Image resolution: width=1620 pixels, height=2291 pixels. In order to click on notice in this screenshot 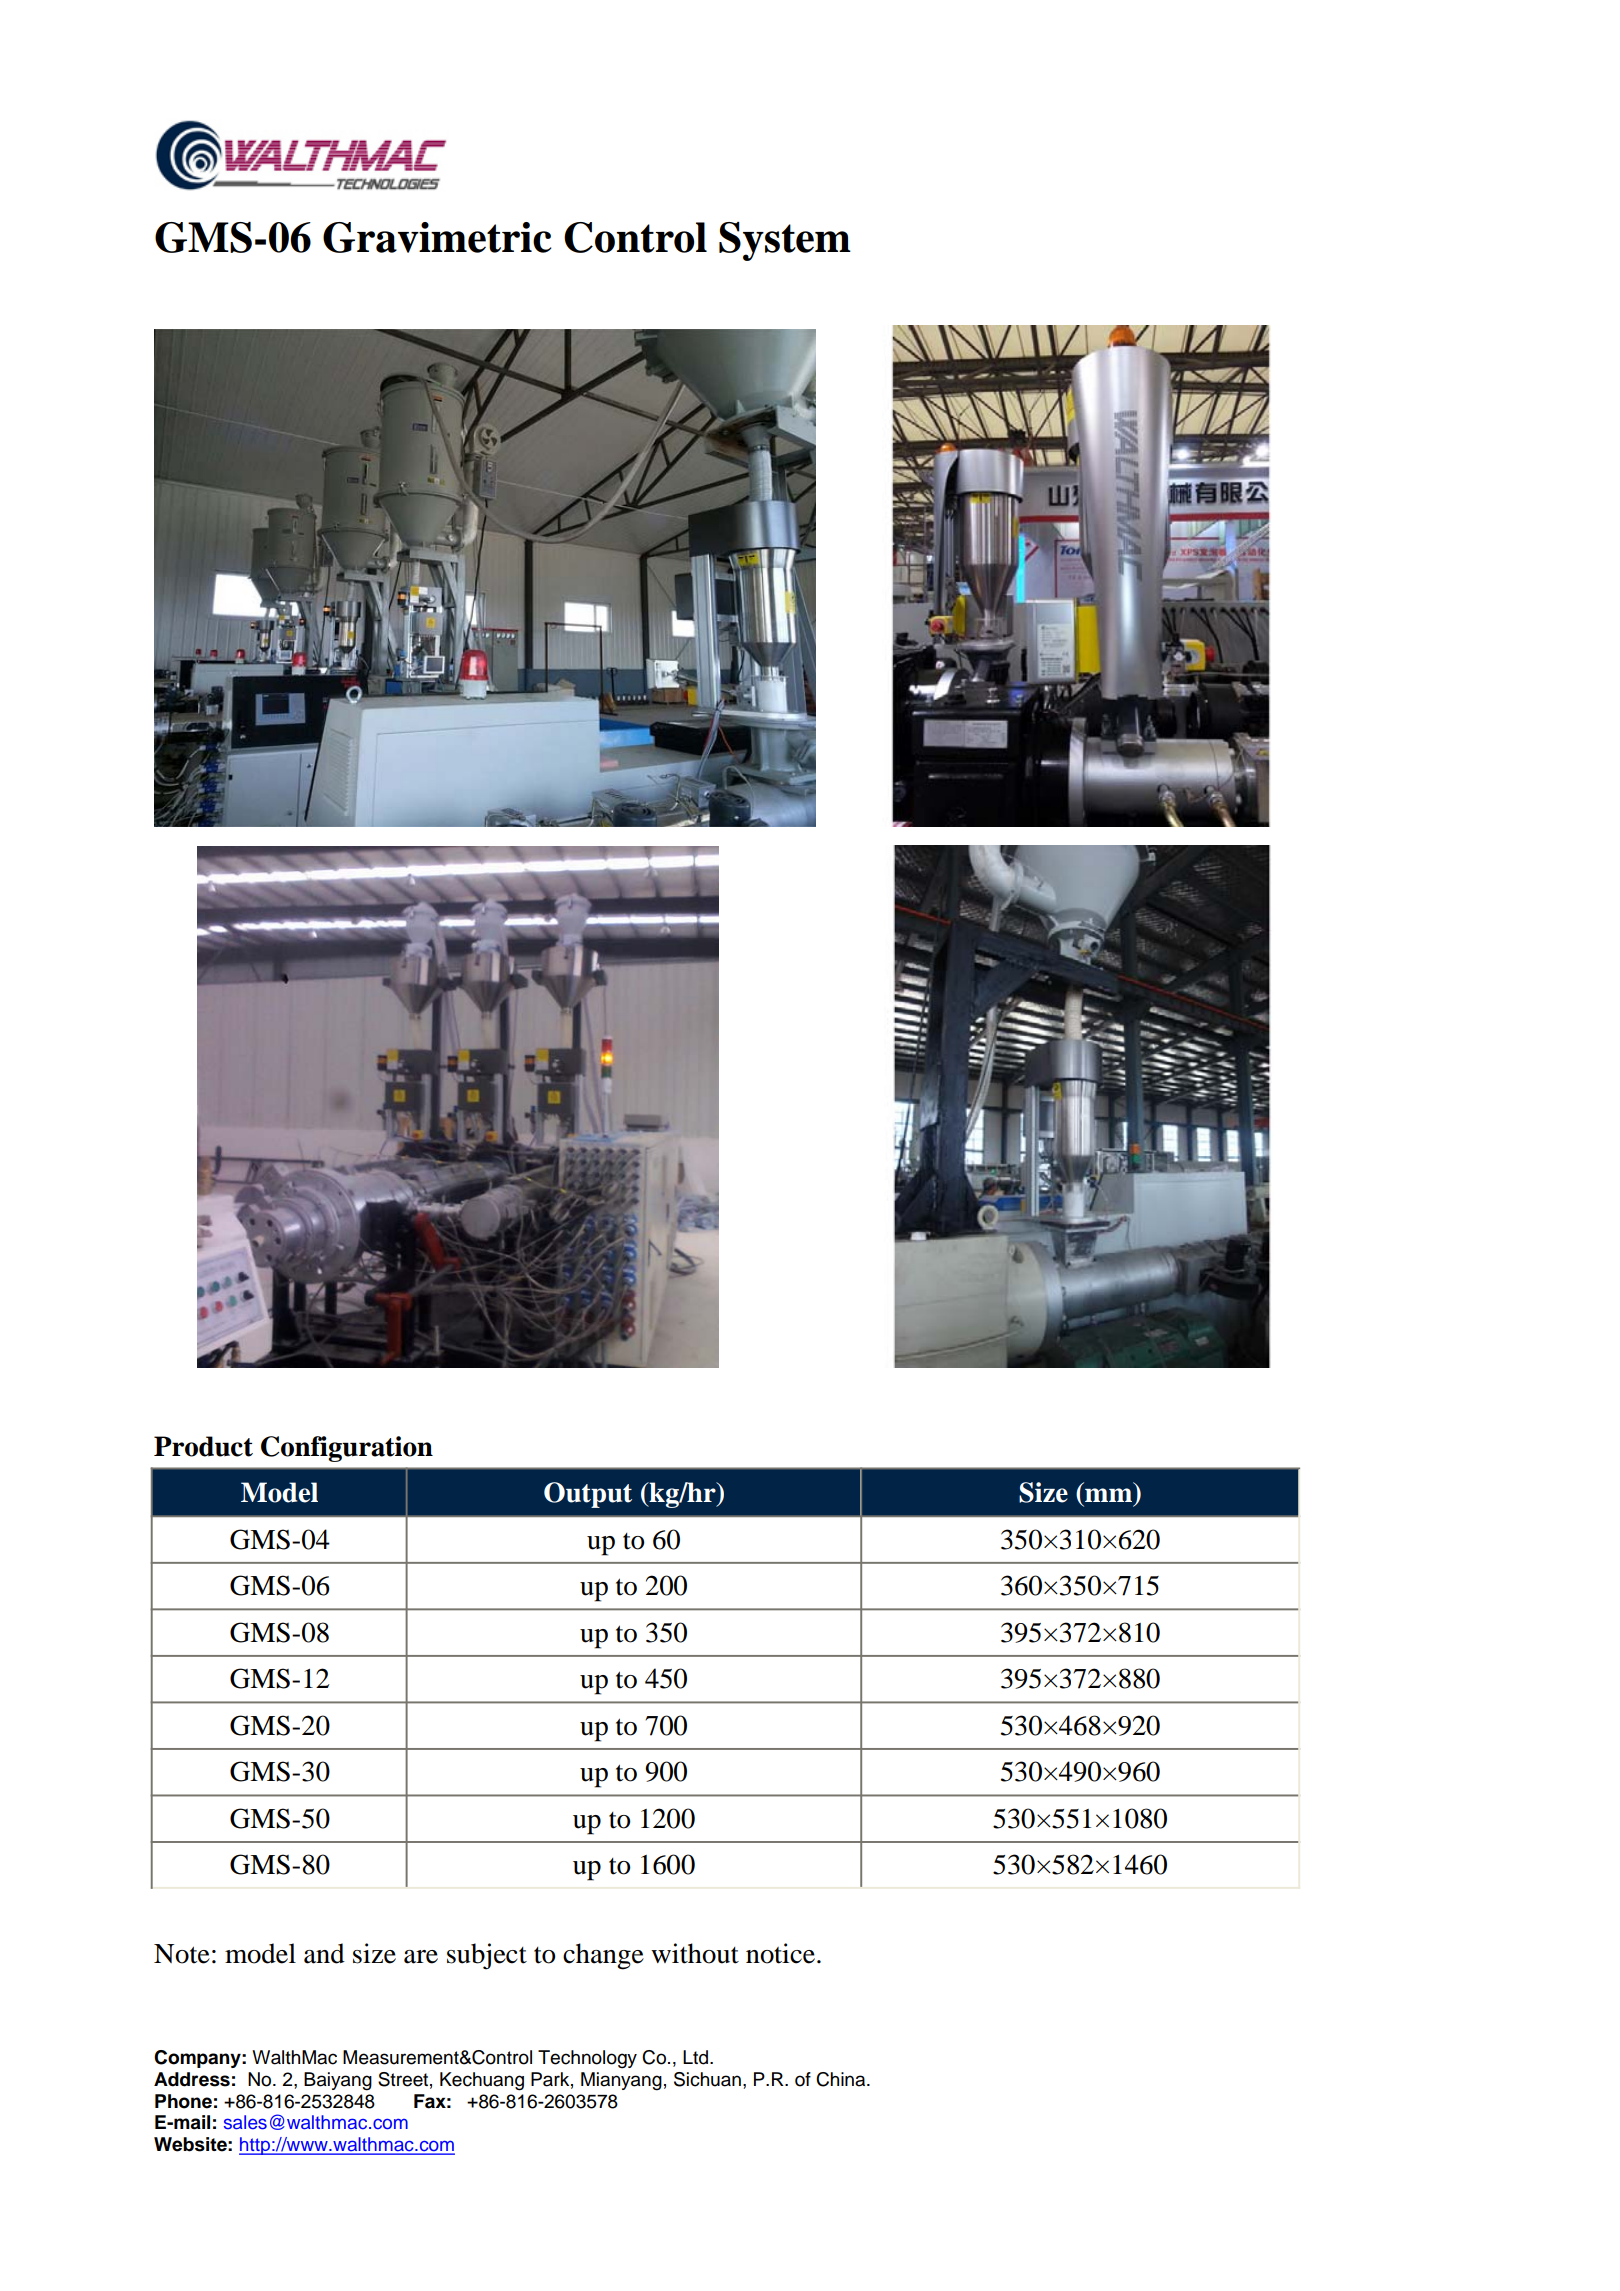, I will do `click(780, 1953)`.
